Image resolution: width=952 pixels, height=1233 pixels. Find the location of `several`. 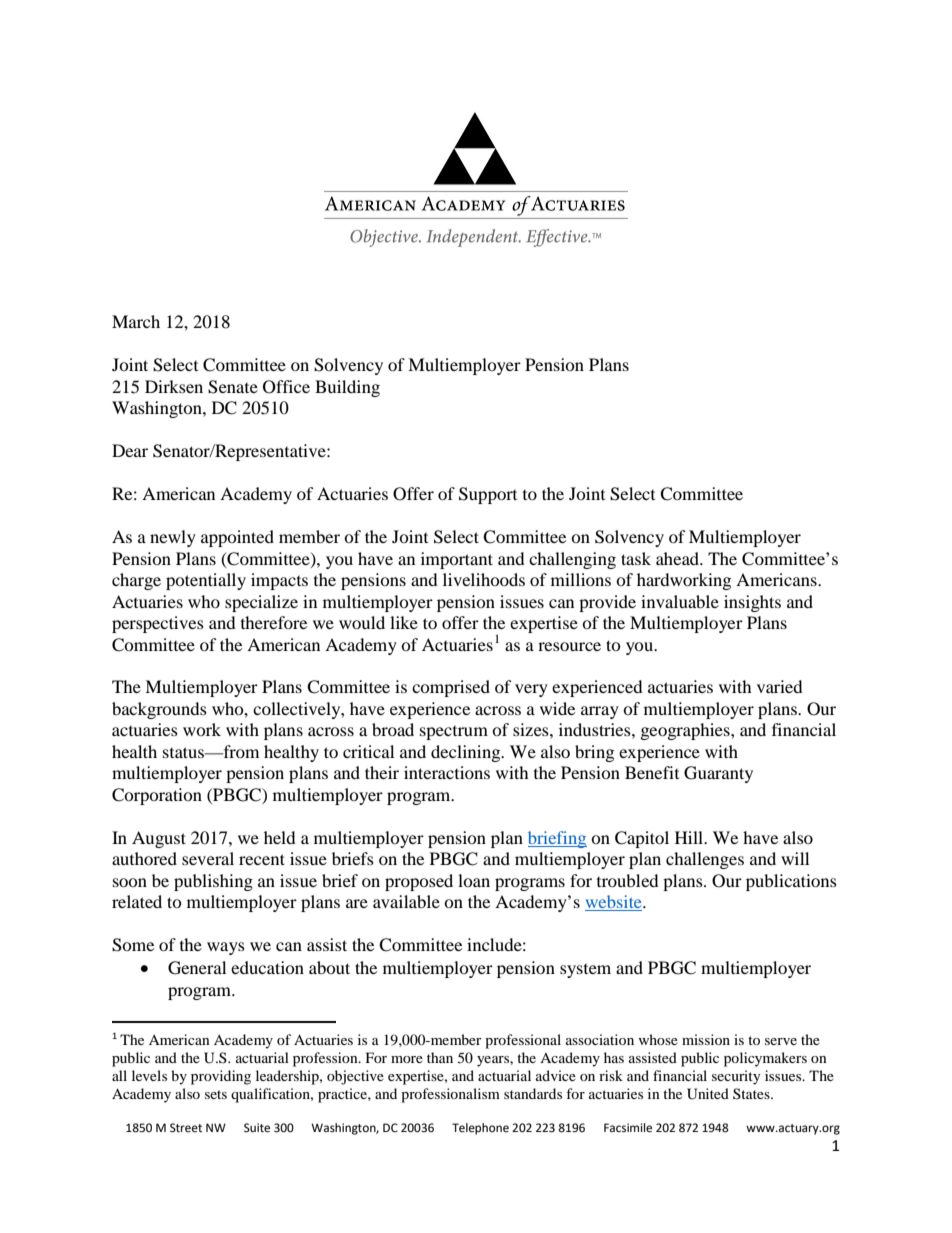

several is located at coordinates (208, 858).
